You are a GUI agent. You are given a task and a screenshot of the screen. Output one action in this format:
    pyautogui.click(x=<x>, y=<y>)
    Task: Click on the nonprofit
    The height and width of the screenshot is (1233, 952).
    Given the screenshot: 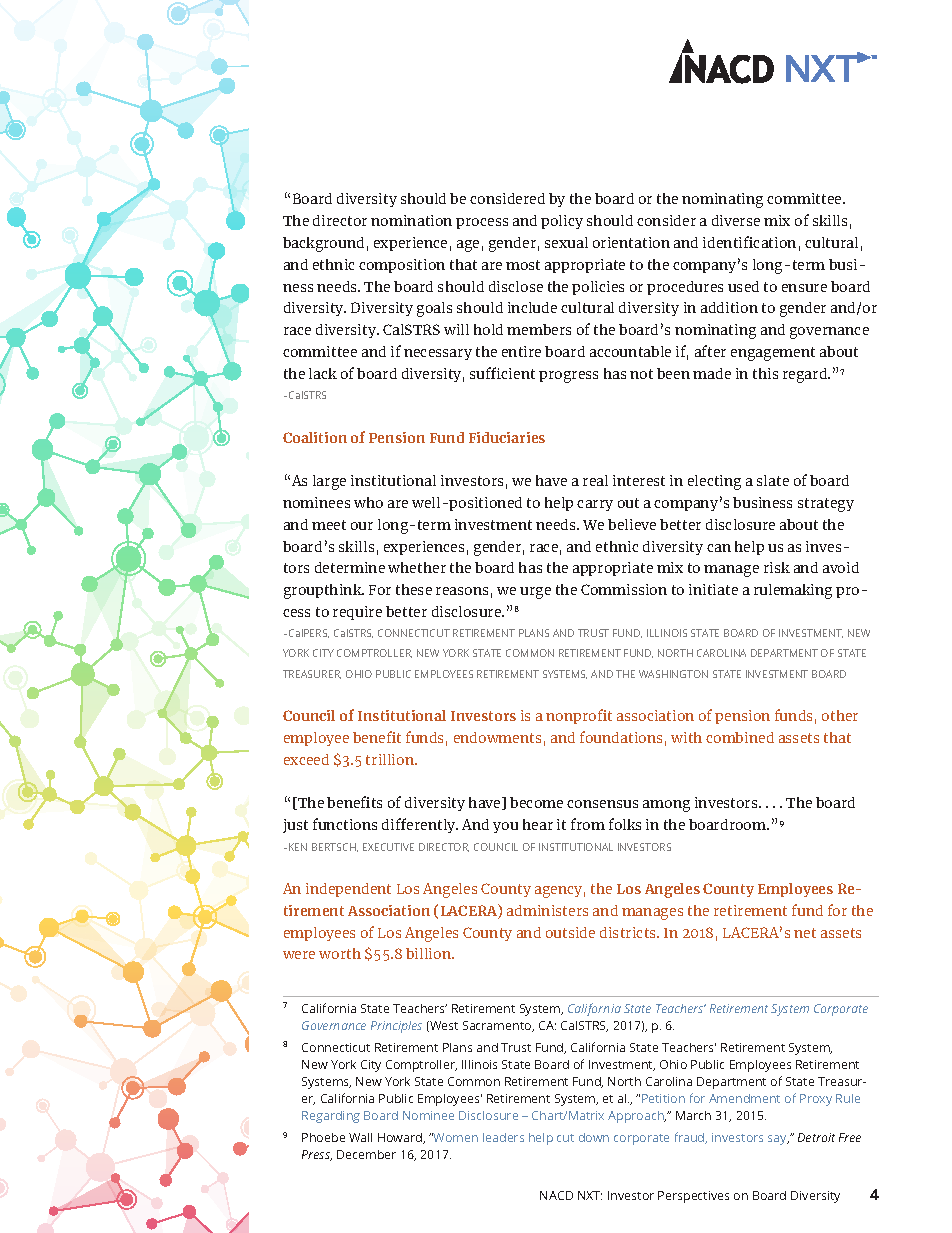 What is the action you would take?
    pyautogui.click(x=579, y=716)
